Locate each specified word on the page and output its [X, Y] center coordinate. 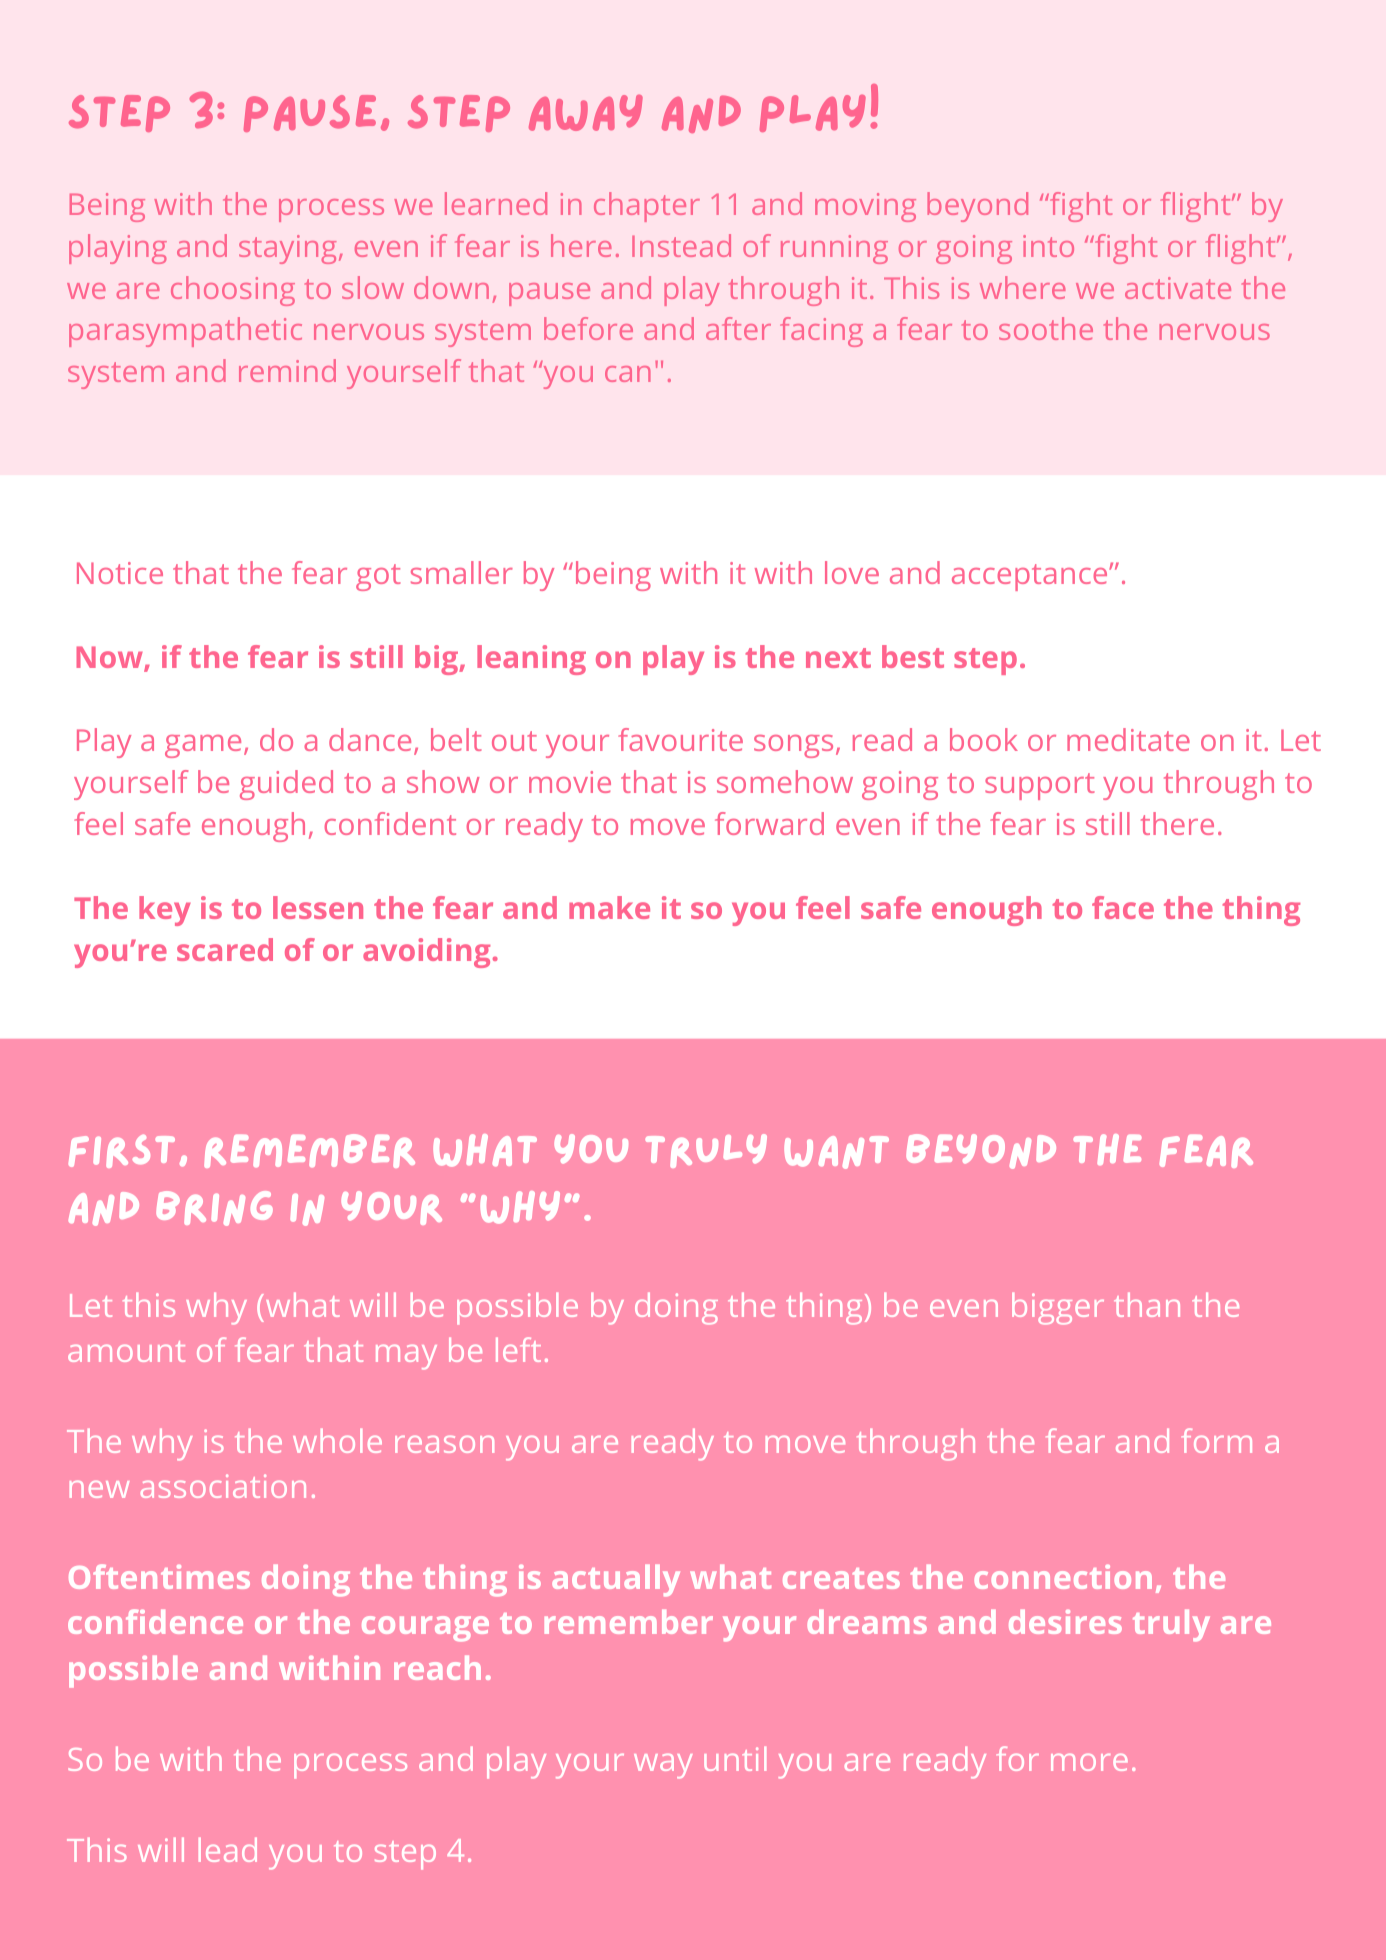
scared [225, 949]
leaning [531, 660]
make [609, 907]
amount [126, 1351]
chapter [647, 207]
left [518, 1349]
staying [287, 249]
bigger [1058, 1308]
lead [228, 1849]
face [1123, 907]
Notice [120, 573]
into [1048, 246]
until [735, 1758]
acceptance [1031, 577]
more [1089, 1762]
